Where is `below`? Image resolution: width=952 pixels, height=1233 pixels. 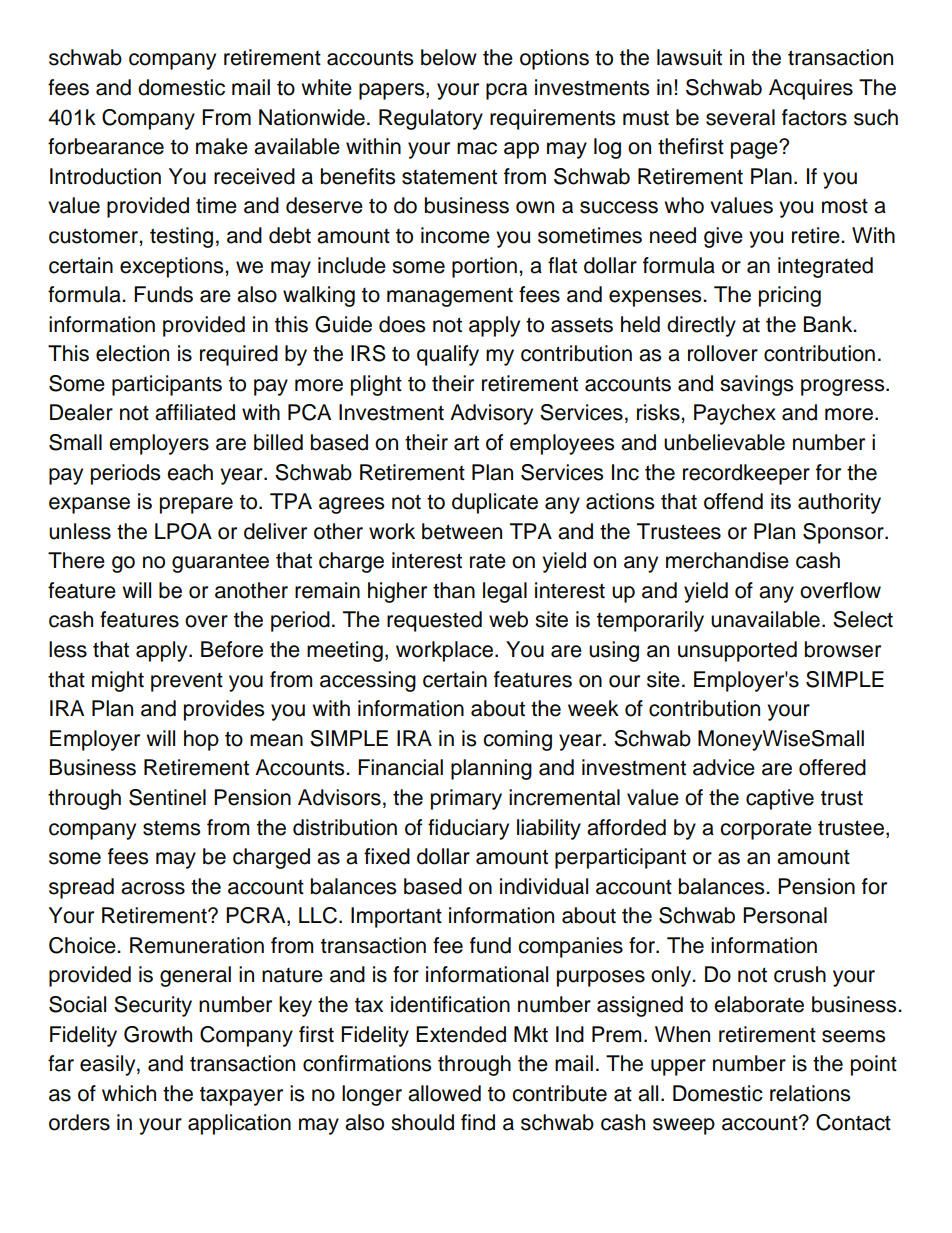 below is located at coordinates (449, 57).
